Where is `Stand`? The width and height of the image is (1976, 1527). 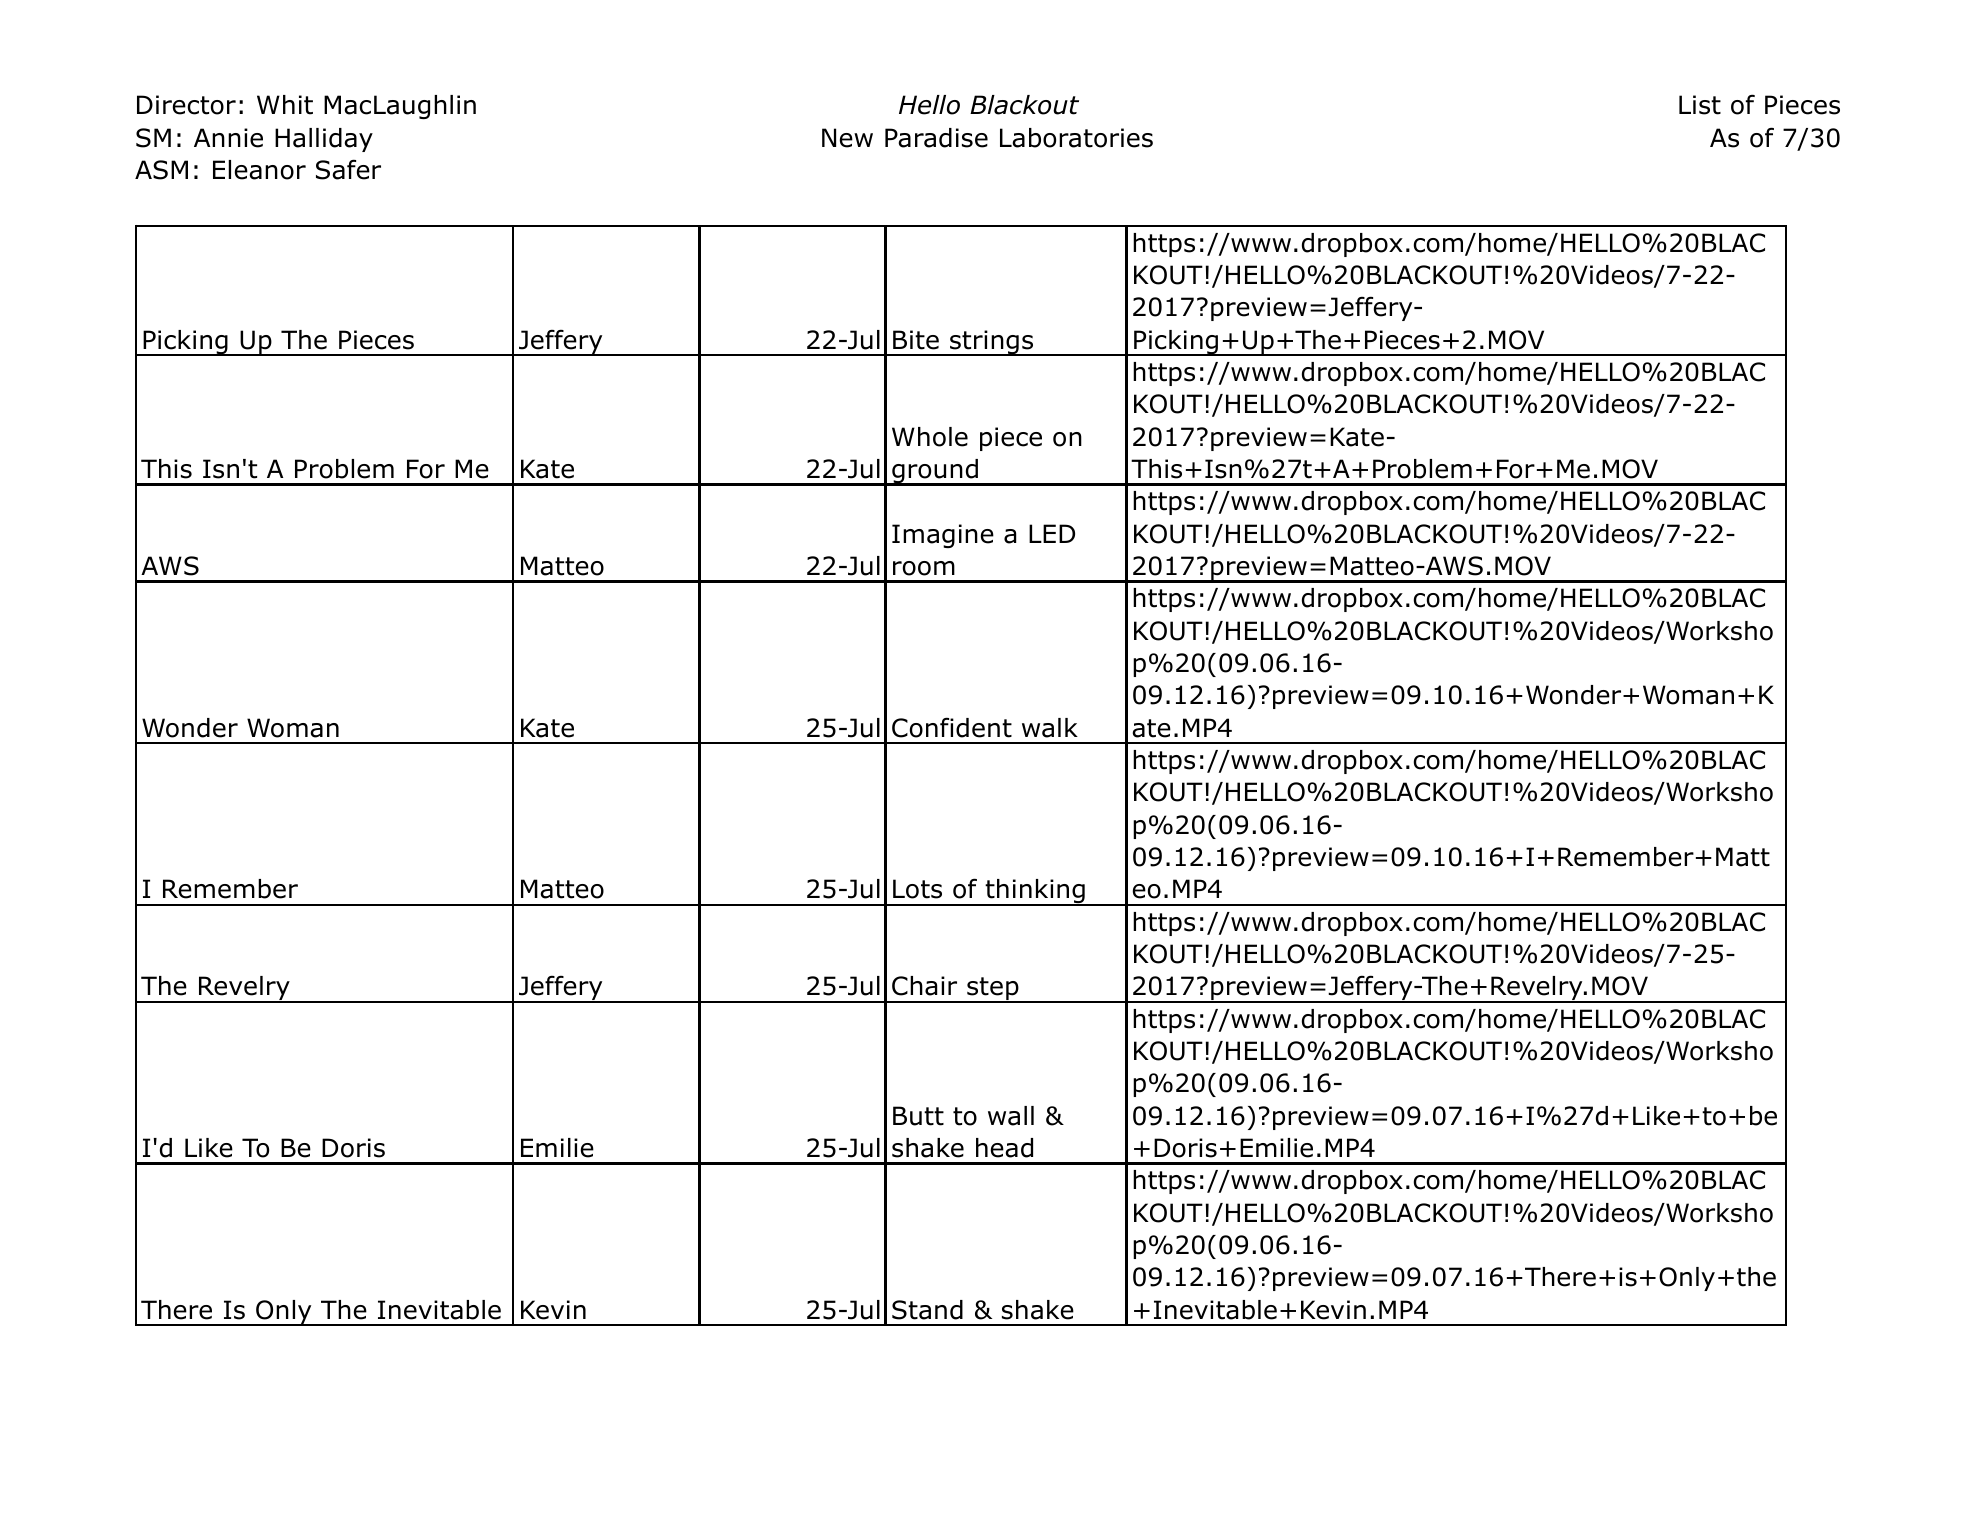 Stand is located at coordinates (927, 1310).
